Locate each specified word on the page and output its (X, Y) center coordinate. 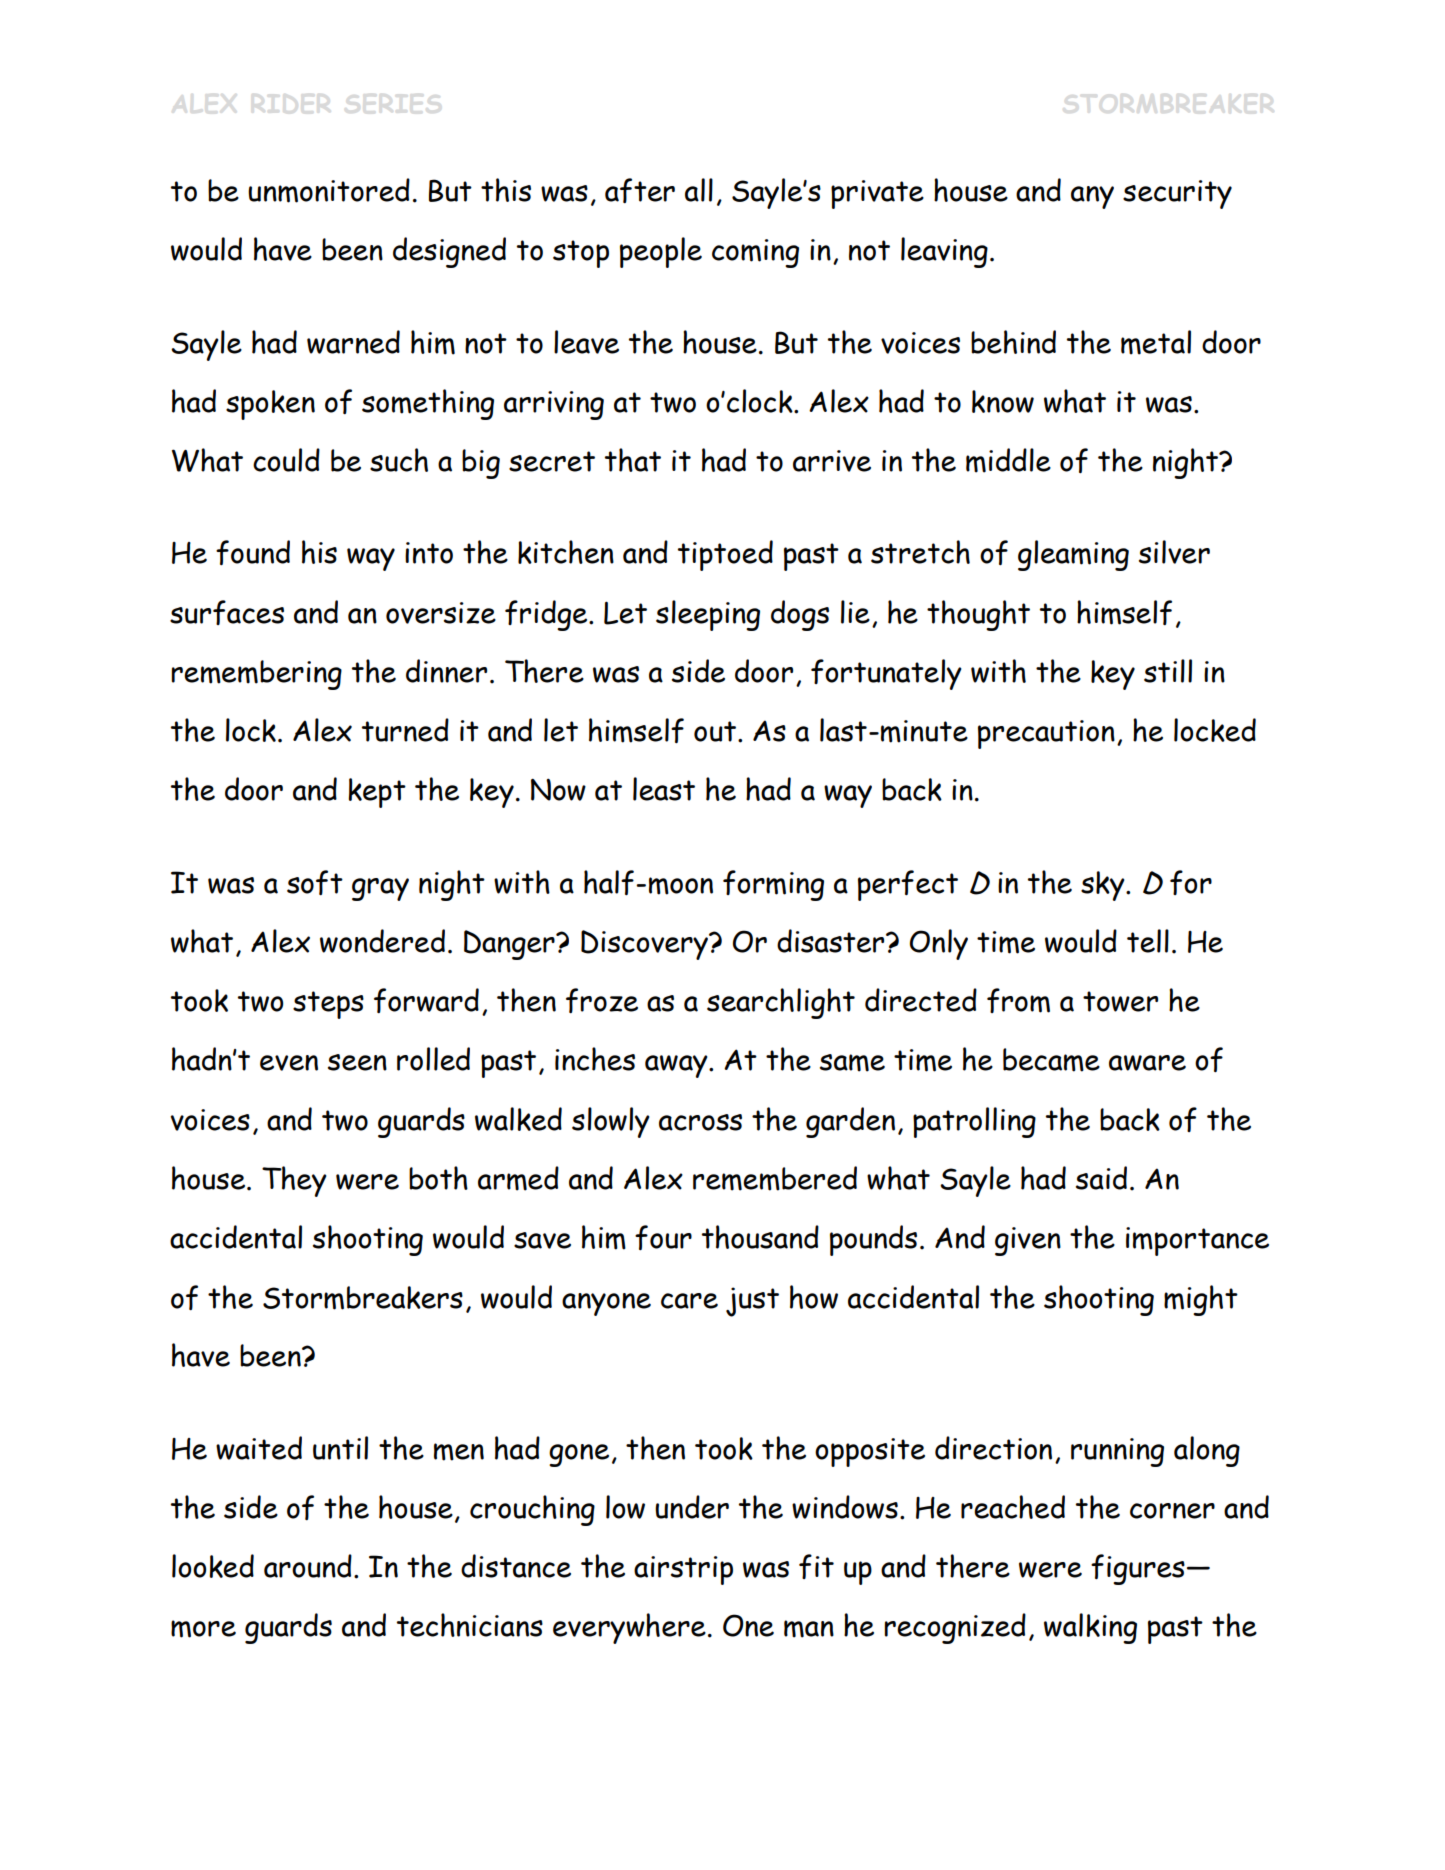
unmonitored (329, 190)
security (1177, 194)
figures (1138, 1569)
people (661, 252)
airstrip (683, 1570)
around (308, 1566)
